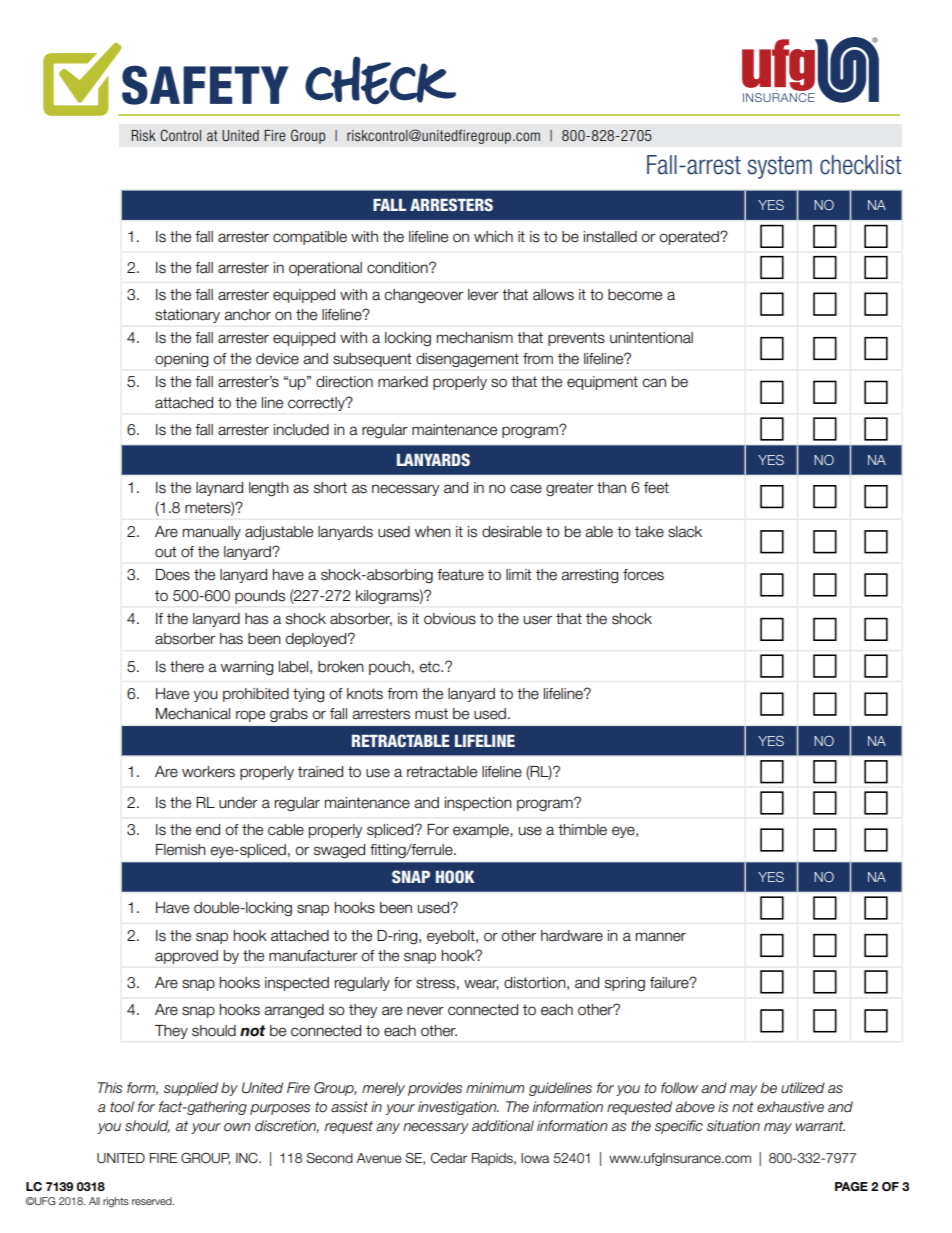  Describe the element at coordinates (685, 532) in the screenshot. I see `slack` at that location.
